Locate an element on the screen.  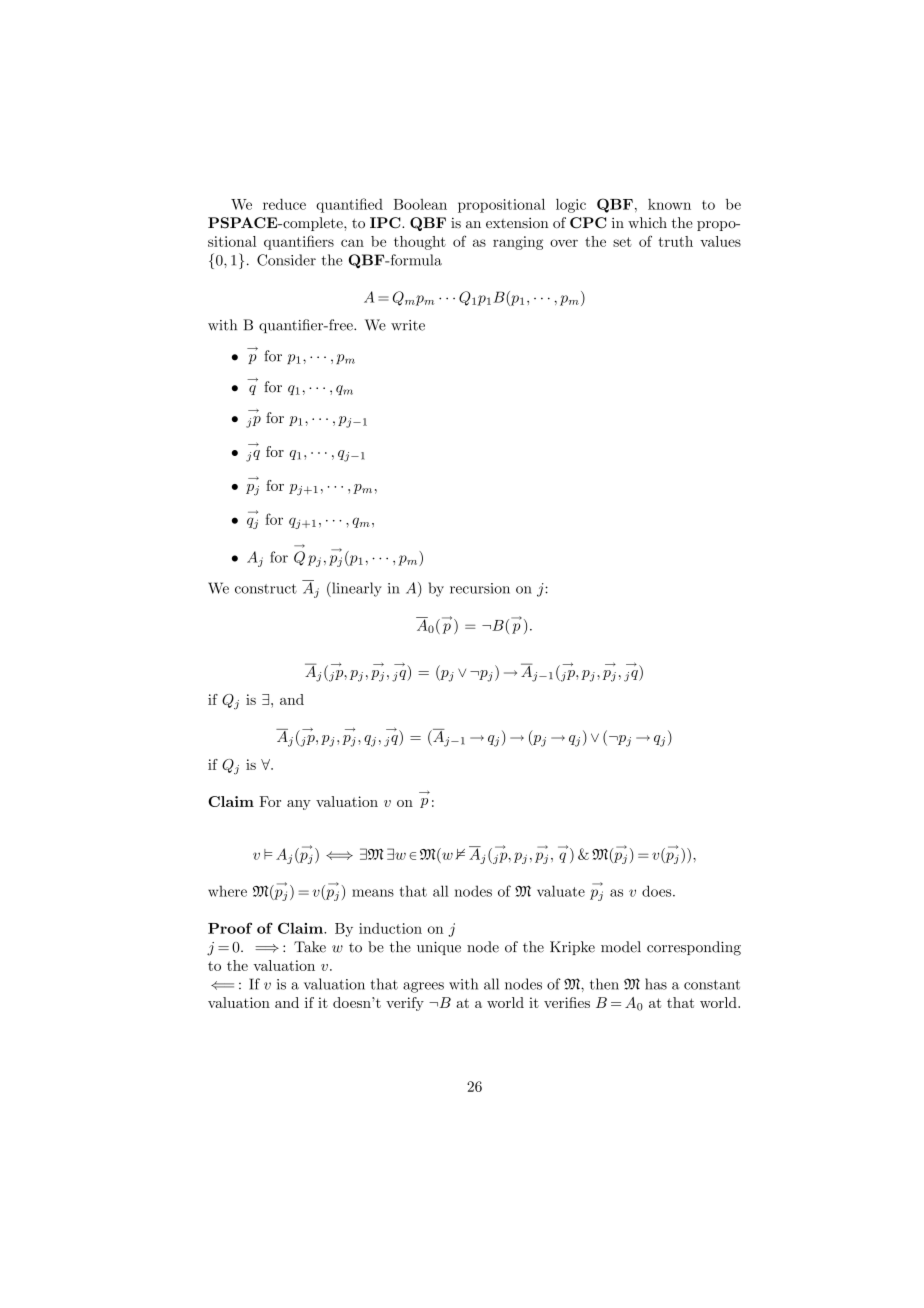
reduce is located at coordinates (284, 204).
